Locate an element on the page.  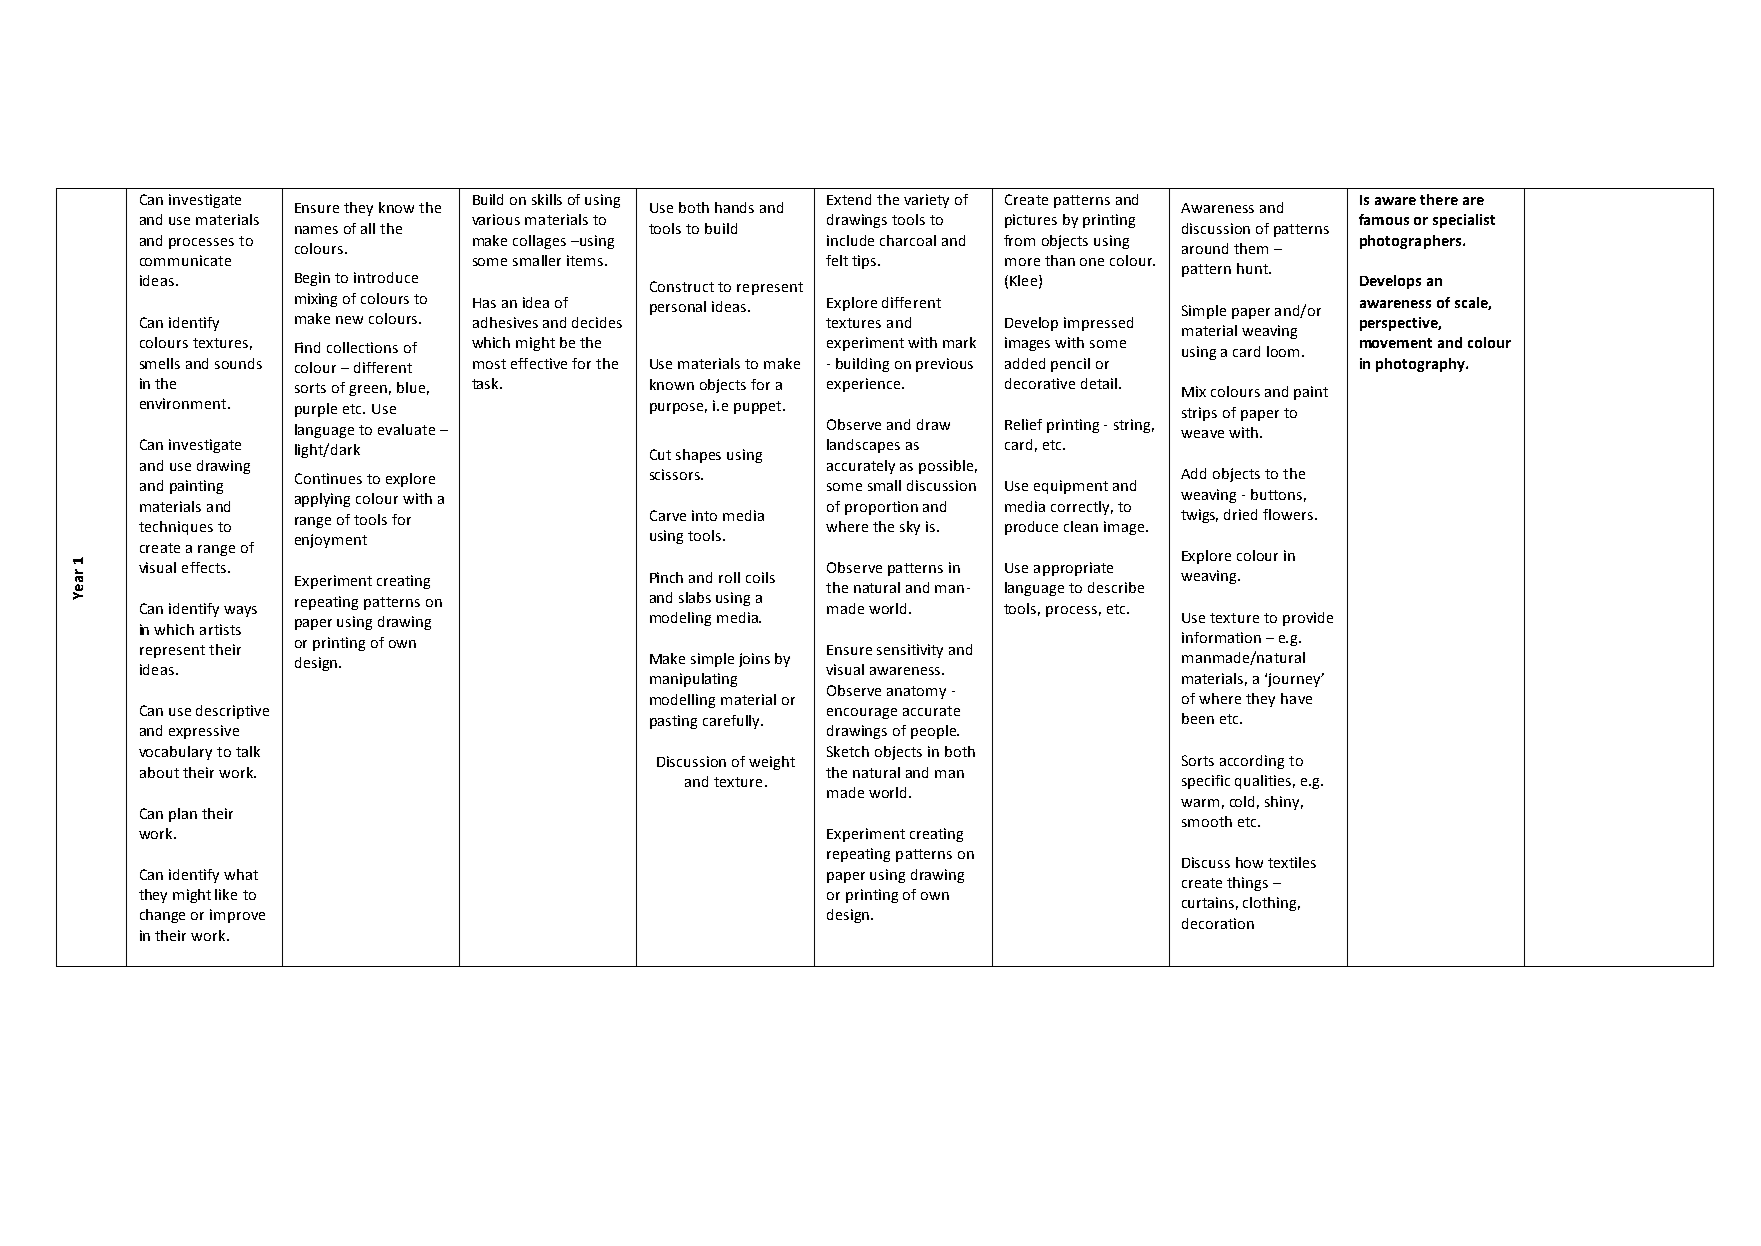
improve is located at coordinates (237, 916).
